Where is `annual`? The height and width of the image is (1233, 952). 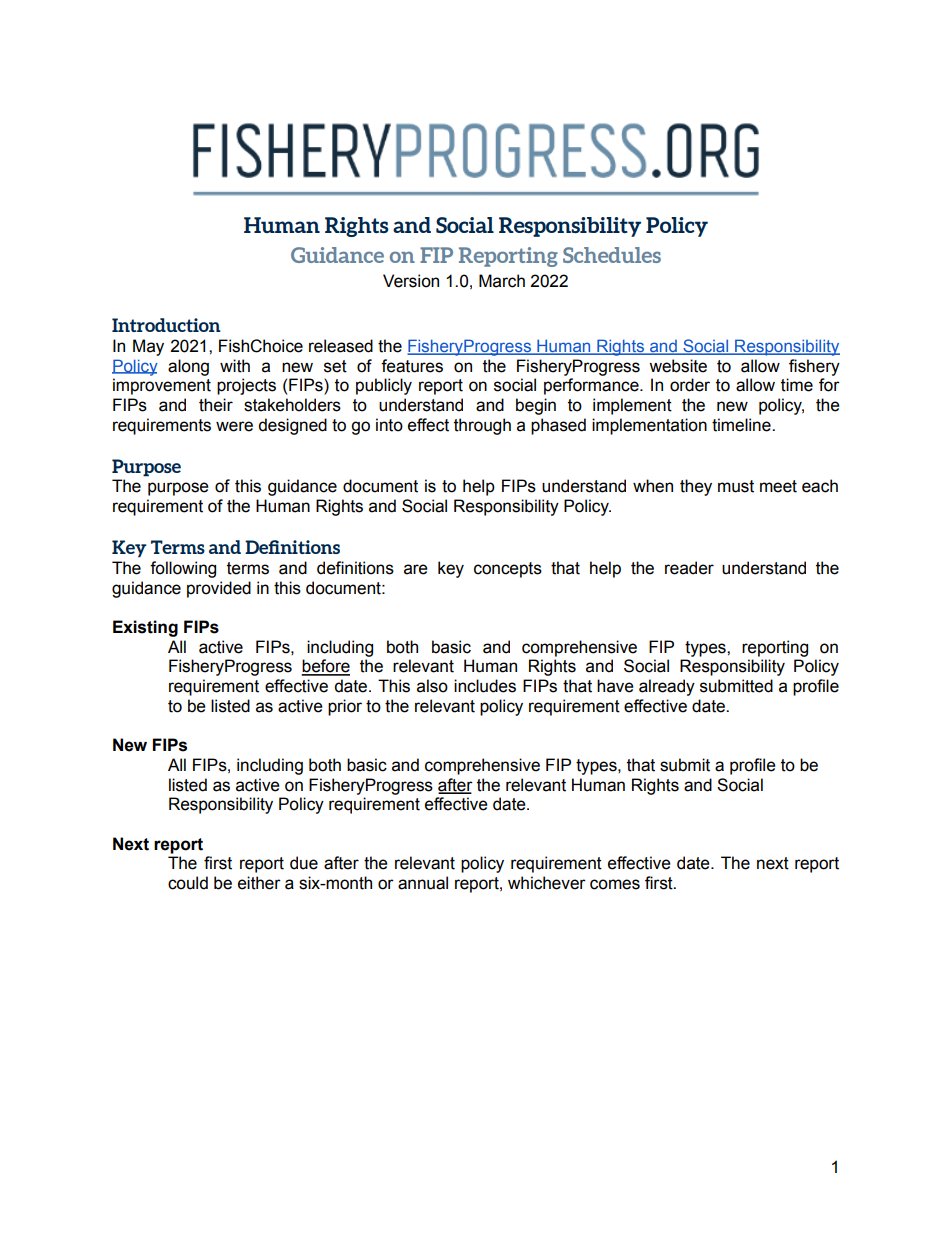 annual is located at coordinates (423, 883).
